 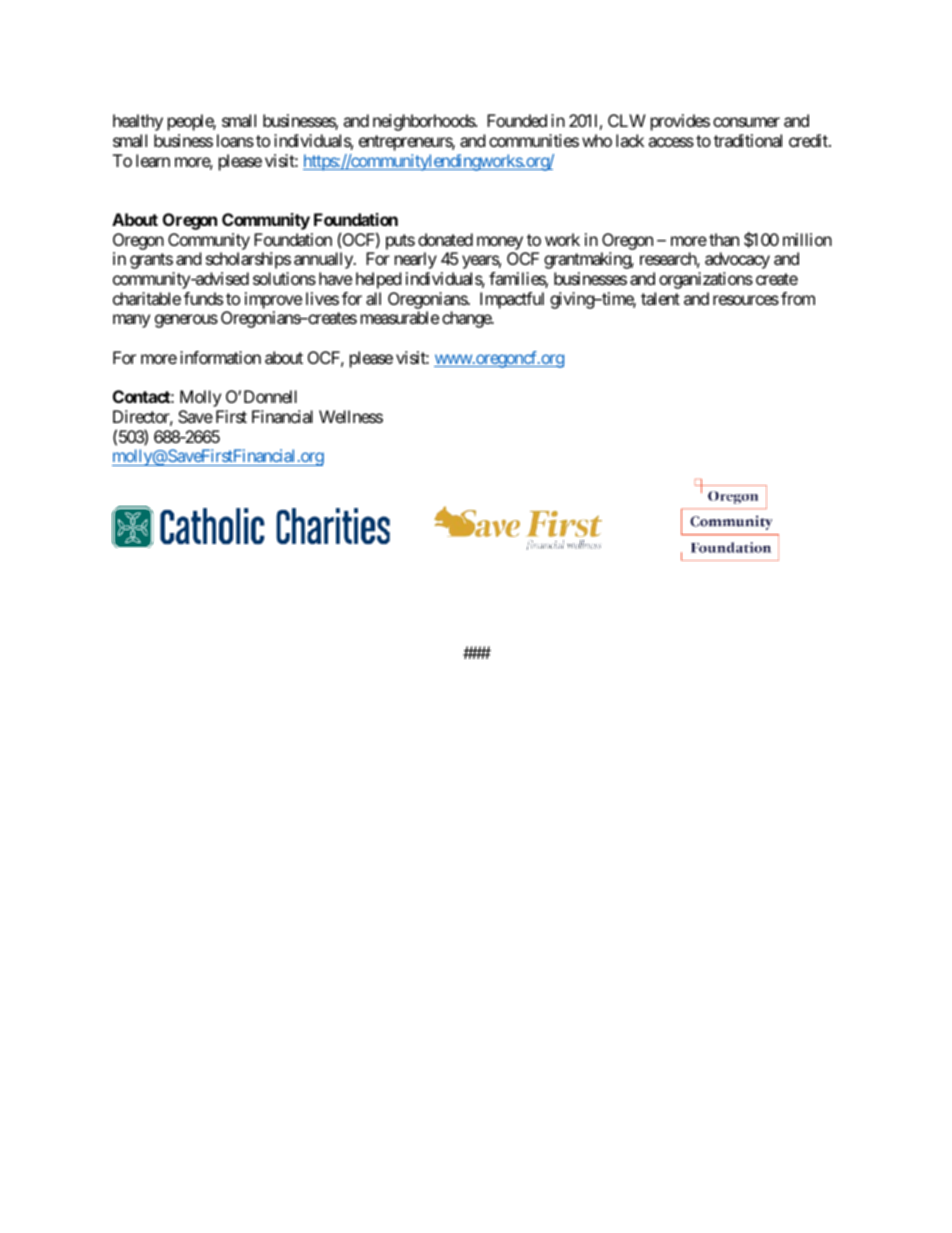 I want to click on healthy, so click(x=138, y=122).
